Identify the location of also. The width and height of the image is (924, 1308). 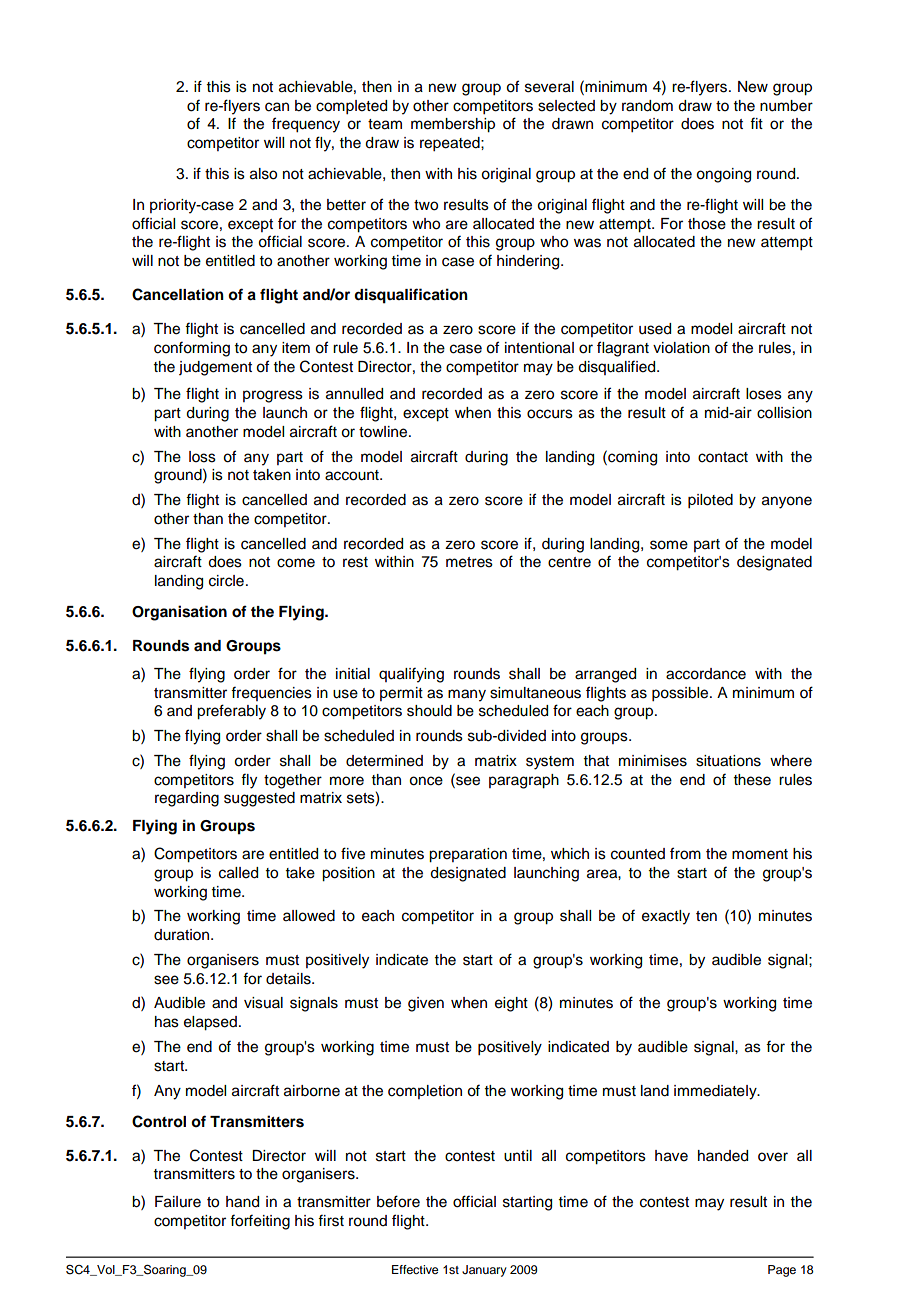
(263, 174).
